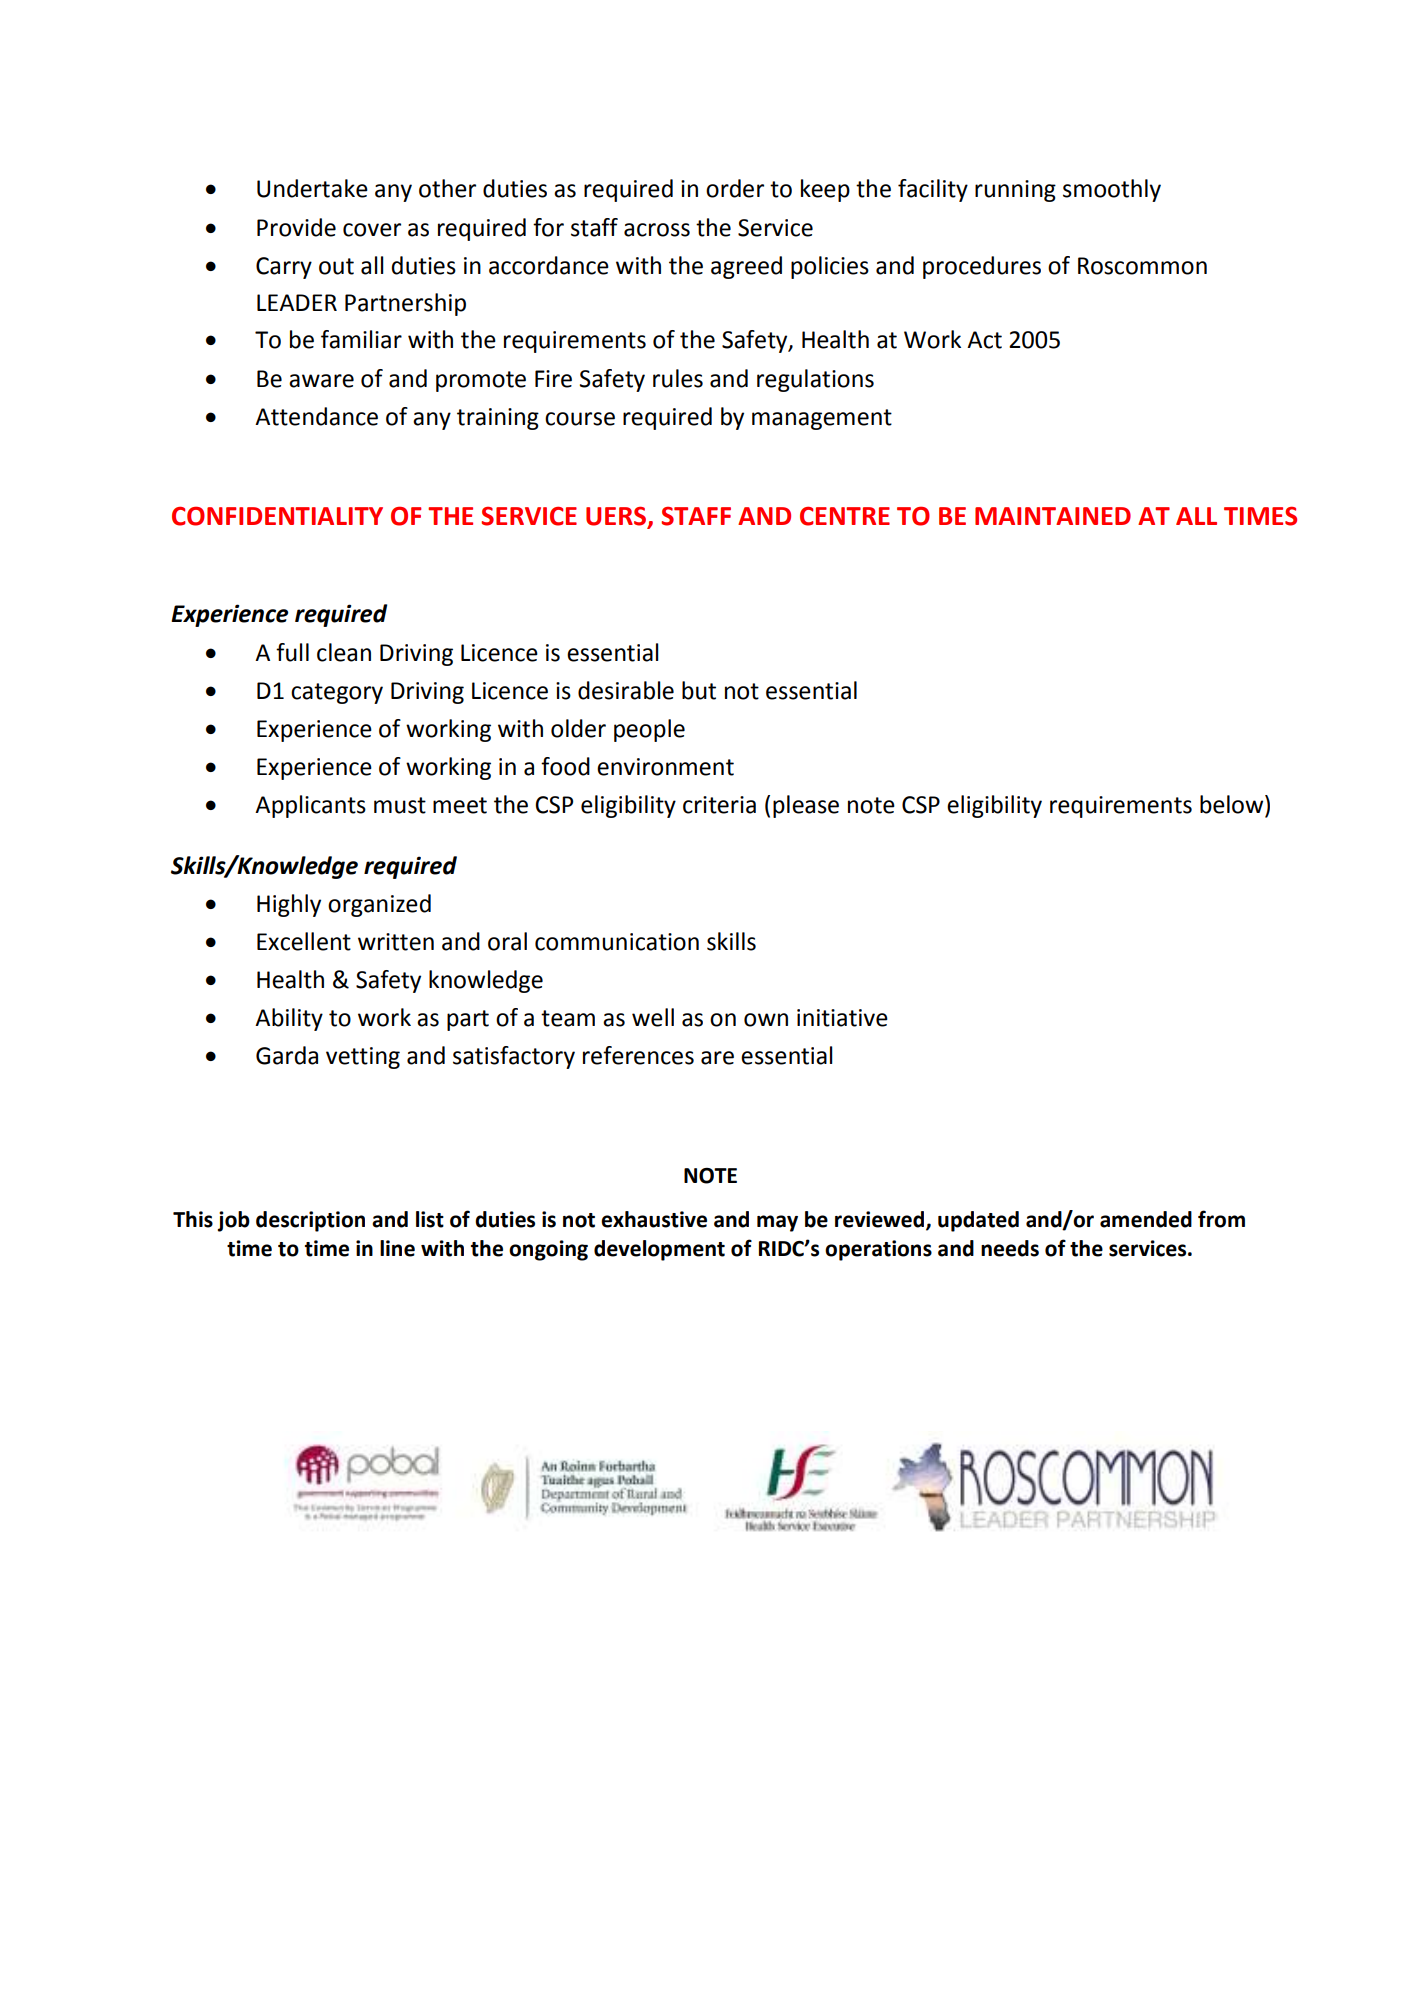 This page has width=1416, height=2002. Describe the element at coordinates (699, 690) in the page. I see `but` at that location.
